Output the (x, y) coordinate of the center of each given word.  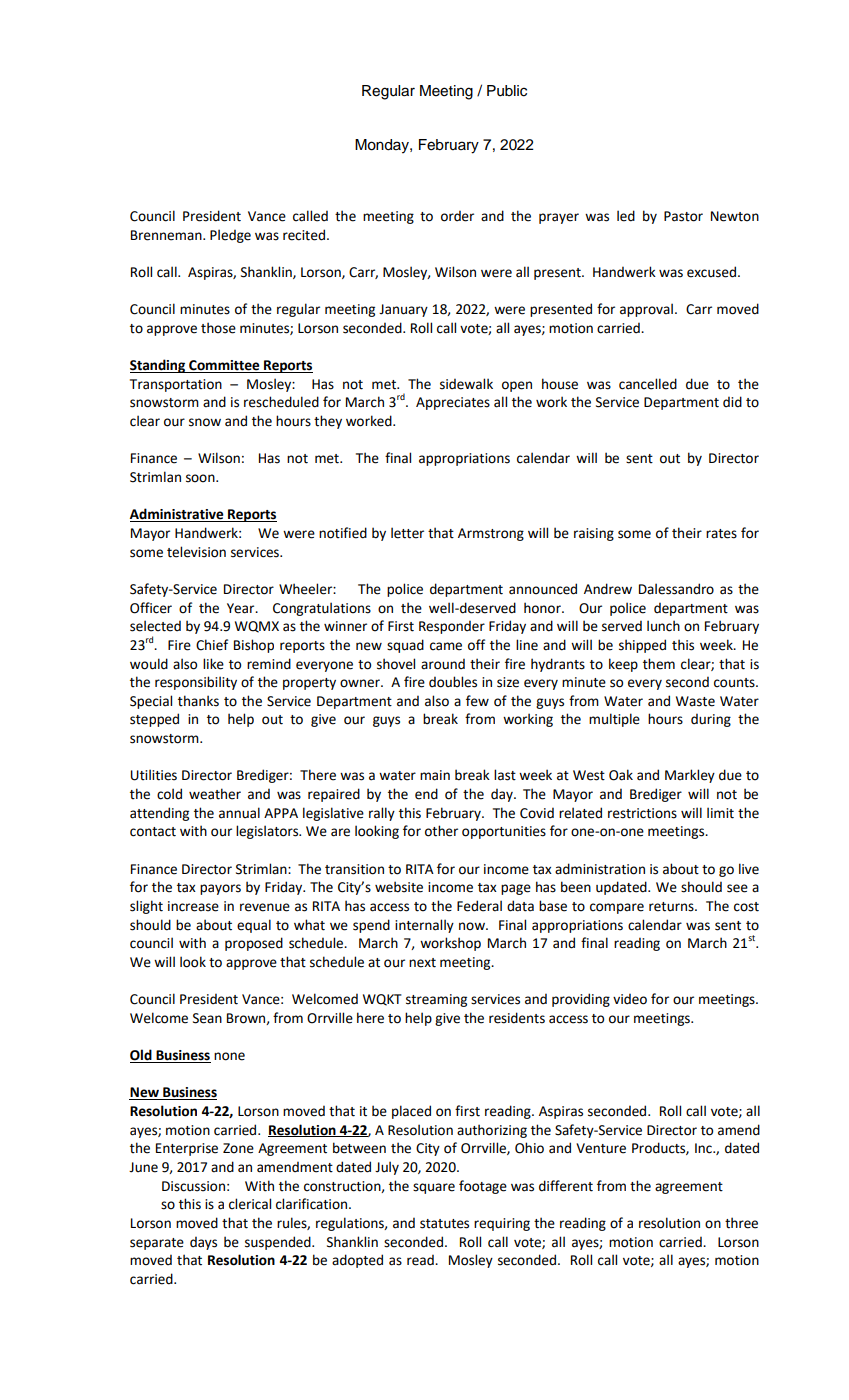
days (203, 1243)
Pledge (230, 236)
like (213, 664)
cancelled (648, 384)
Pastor (683, 216)
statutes (444, 1224)
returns (672, 907)
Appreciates (453, 403)
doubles (453, 682)
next (422, 963)
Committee (224, 366)
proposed (254, 944)
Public (507, 91)
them (659, 664)
